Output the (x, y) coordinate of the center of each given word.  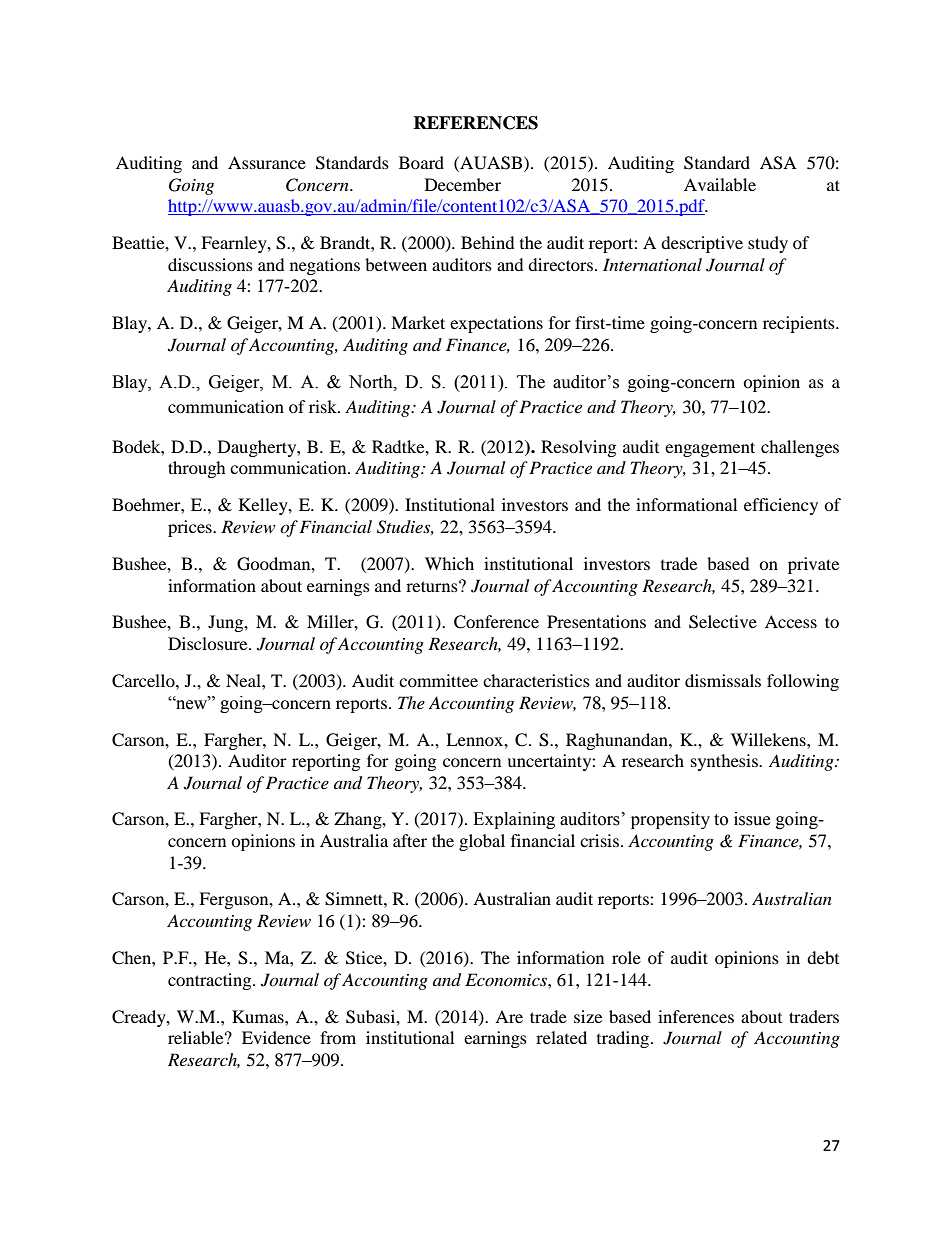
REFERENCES (475, 123)
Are (509, 1016)
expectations (496, 324)
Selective (723, 622)
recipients (800, 324)
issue (752, 819)
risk (324, 406)
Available (720, 184)
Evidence (276, 1037)
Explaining (514, 820)
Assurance (267, 162)
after (410, 840)
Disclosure (209, 643)
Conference (496, 622)
